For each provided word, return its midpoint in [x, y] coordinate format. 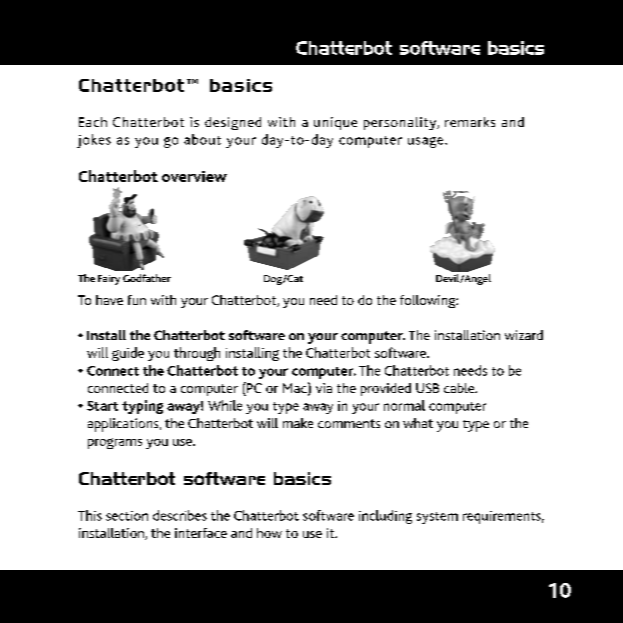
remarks [470, 122]
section [127, 516]
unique [335, 123]
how [269, 533]
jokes [94, 141]
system [437, 518]
